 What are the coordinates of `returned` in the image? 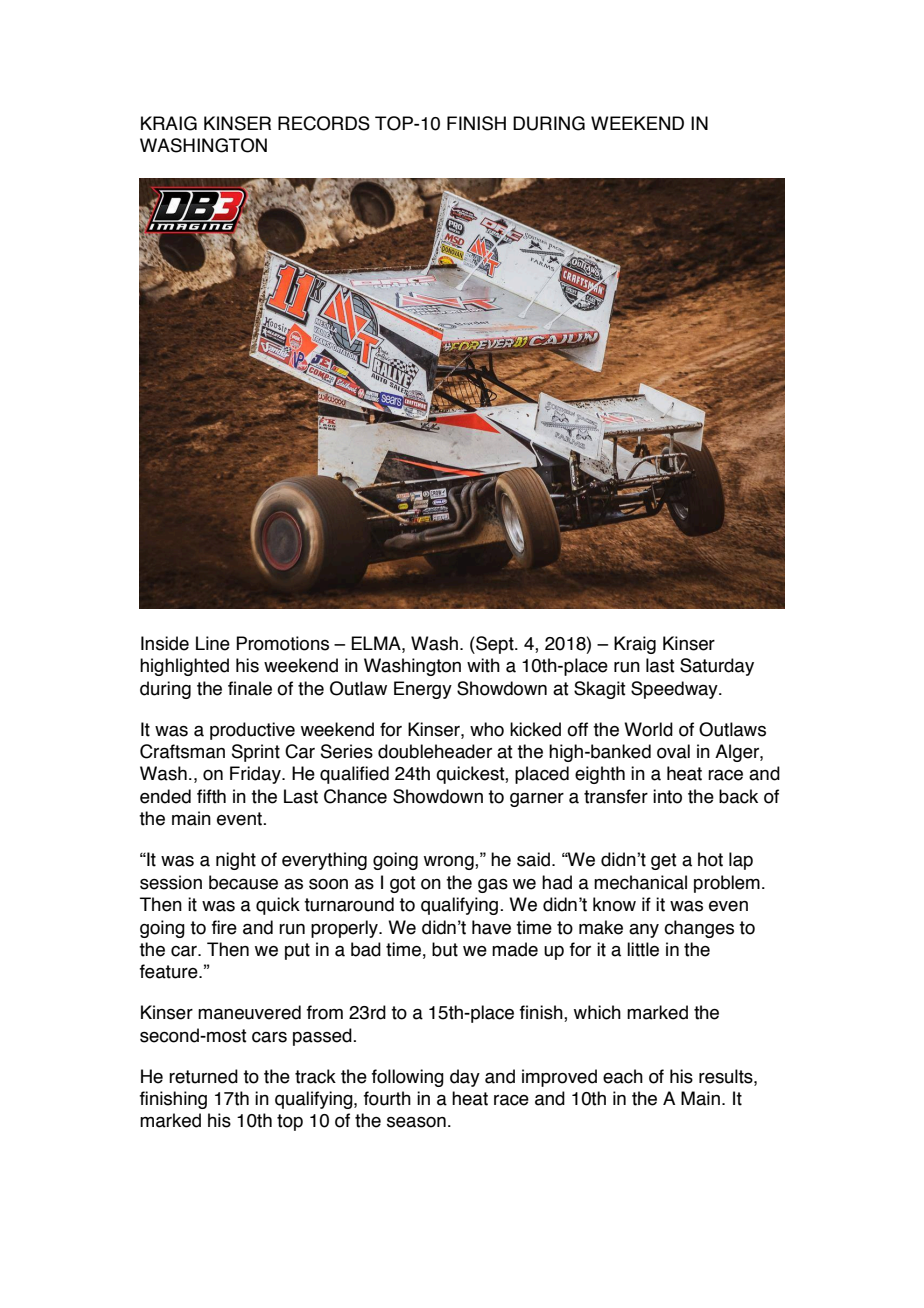 It's located at (203, 1076).
